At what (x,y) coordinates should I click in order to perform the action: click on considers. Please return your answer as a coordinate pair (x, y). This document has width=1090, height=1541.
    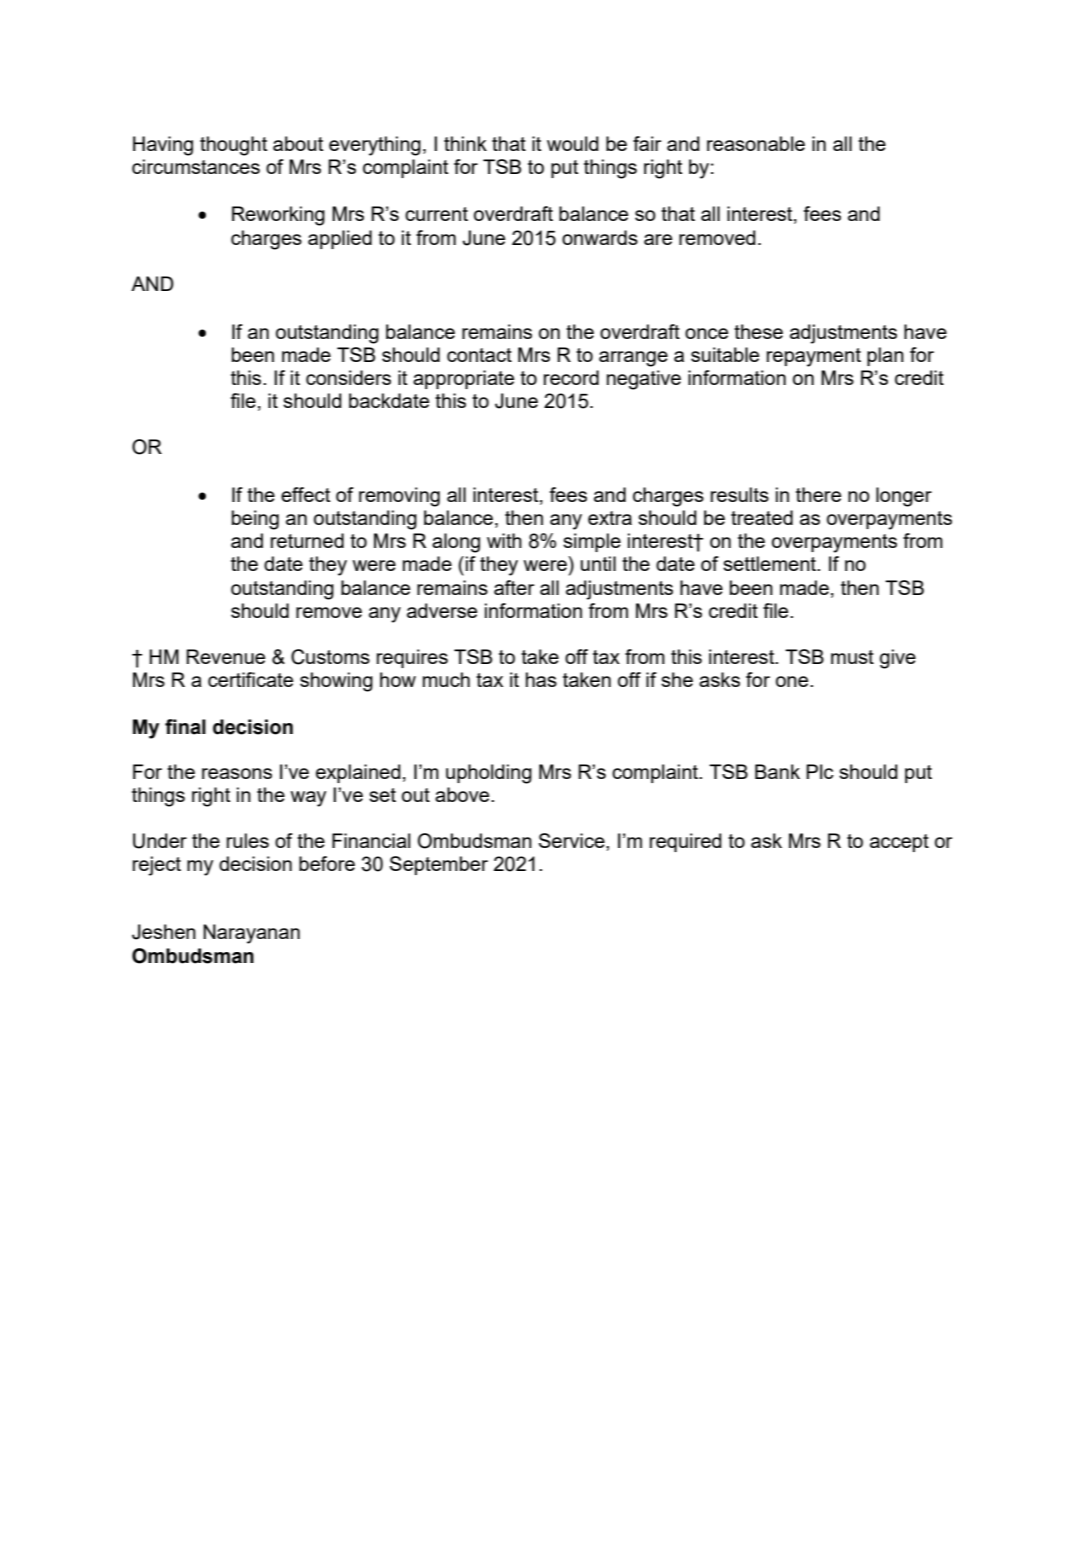
    Looking at the image, I should click on (348, 377).
